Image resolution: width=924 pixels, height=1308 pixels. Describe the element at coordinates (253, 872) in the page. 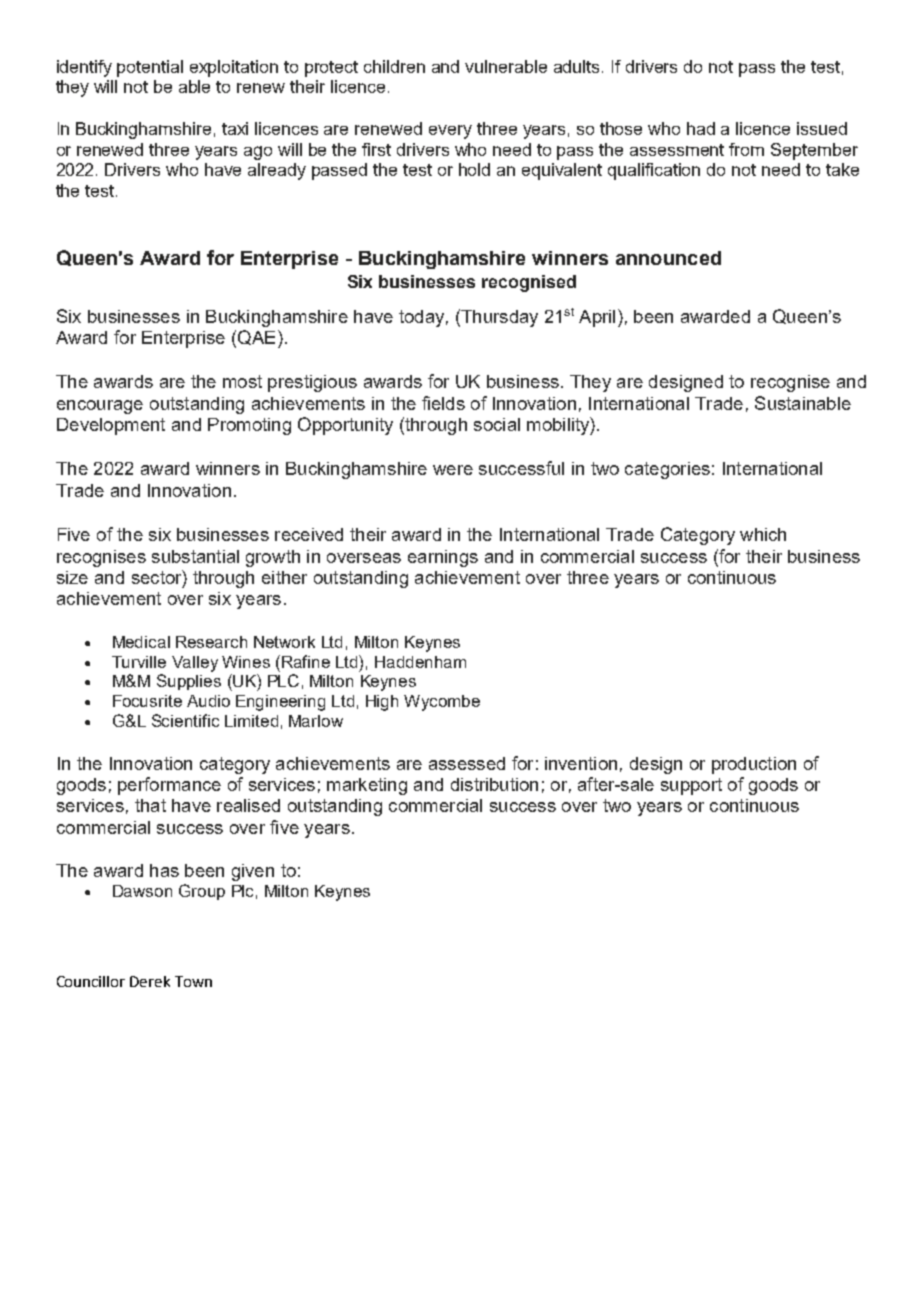

I see `given` at that location.
